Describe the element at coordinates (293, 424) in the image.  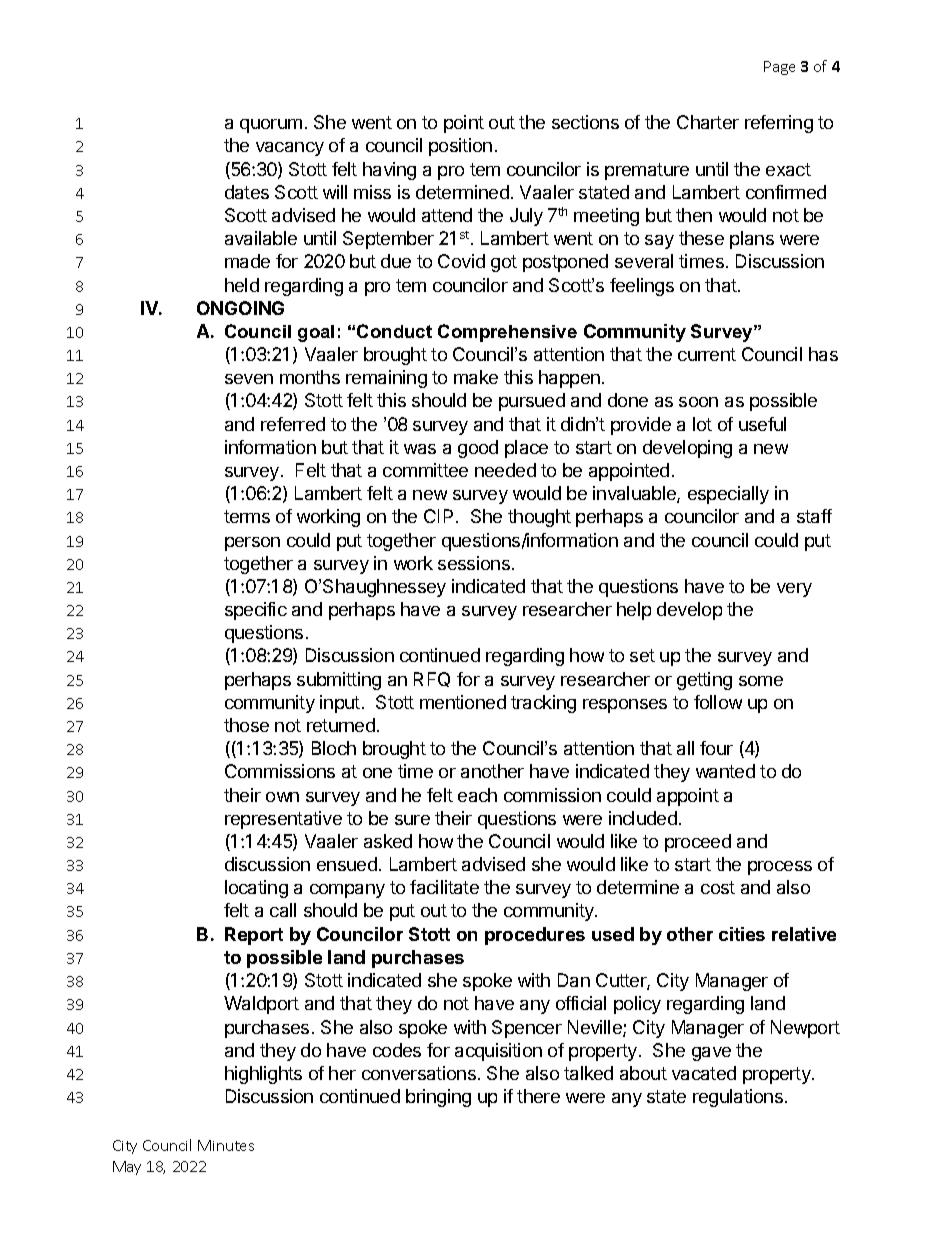
I see `referred` at that location.
